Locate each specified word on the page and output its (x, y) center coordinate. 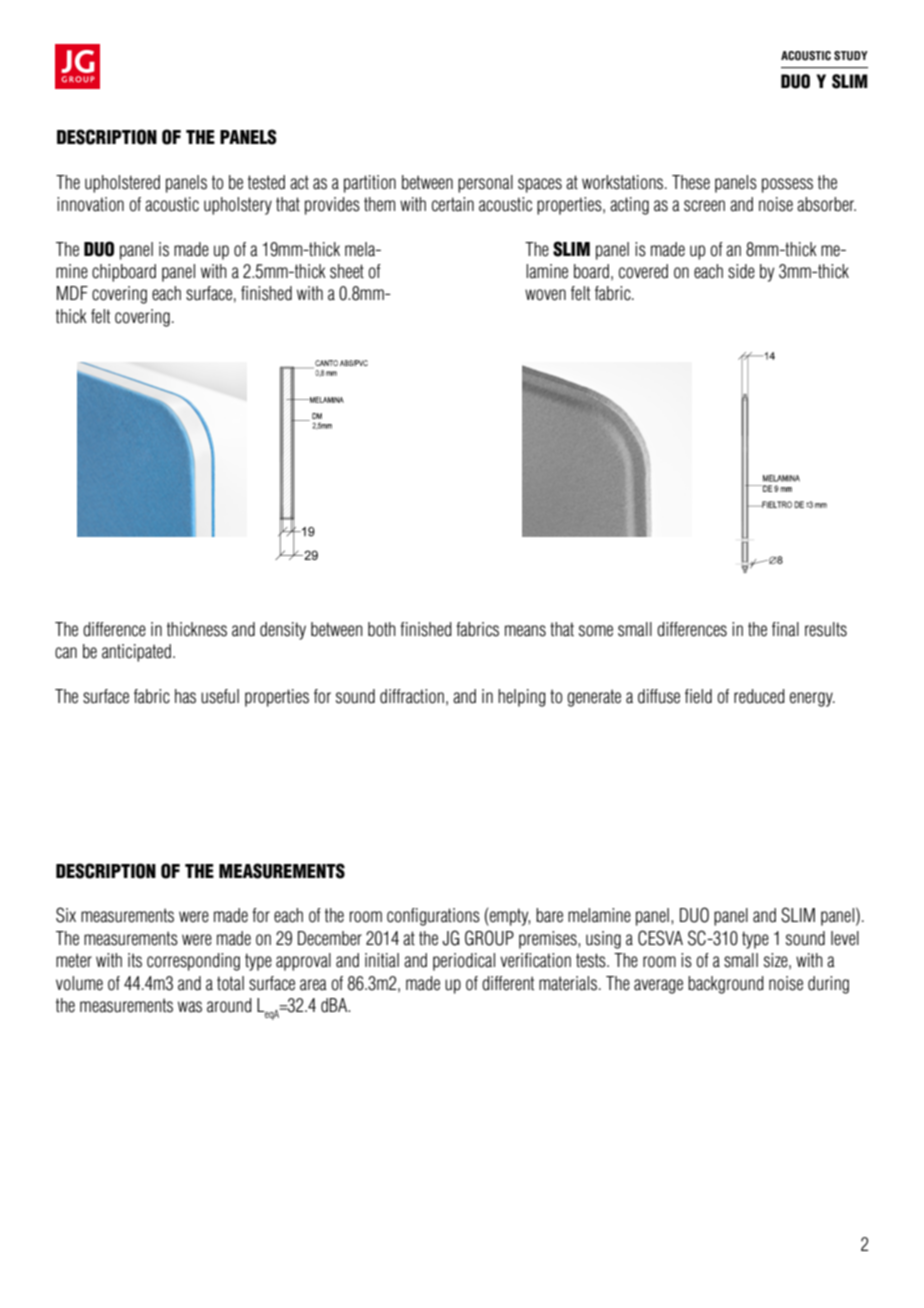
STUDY (851, 56)
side (741, 271)
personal (485, 184)
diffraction (412, 696)
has (185, 696)
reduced (759, 696)
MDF (72, 293)
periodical (464, 962)
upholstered (122, 184)
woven (545, 295)
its (135, 960)
